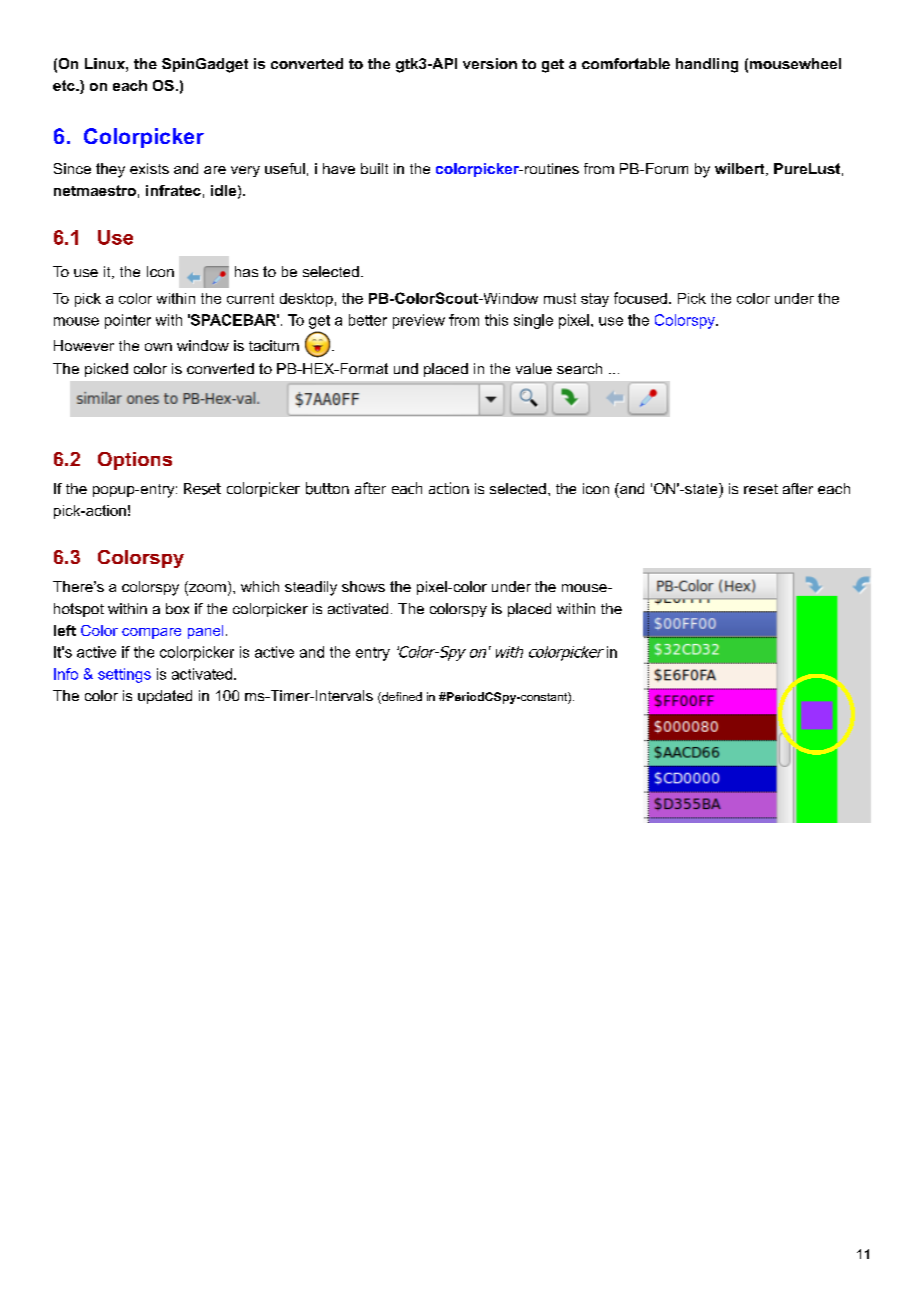 The image size is (924, 1308). Describe the element at coordinates (65, 85) in the page. I see `etc` at that location.
